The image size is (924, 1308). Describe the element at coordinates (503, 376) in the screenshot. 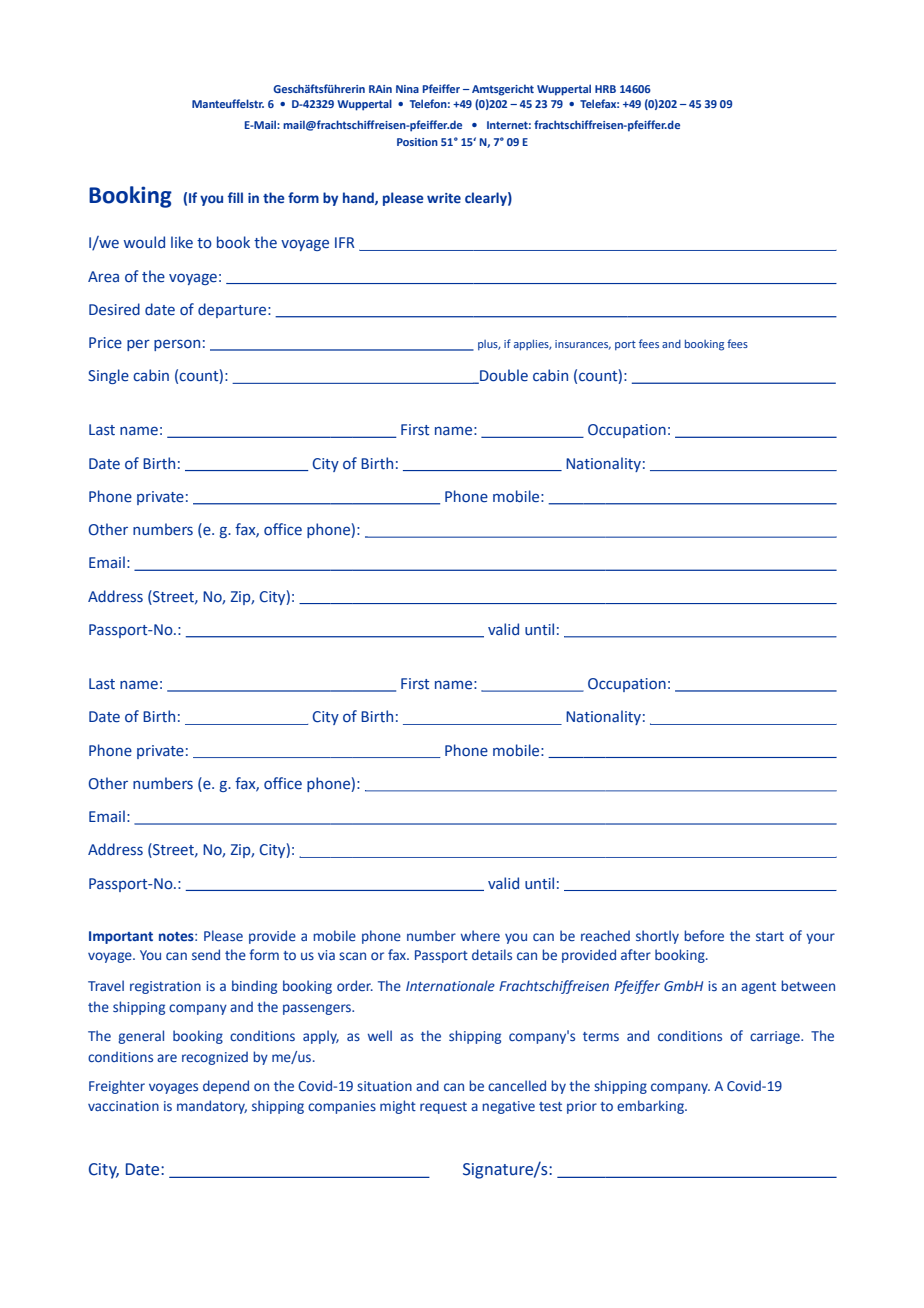

I see `Double` at that location.
